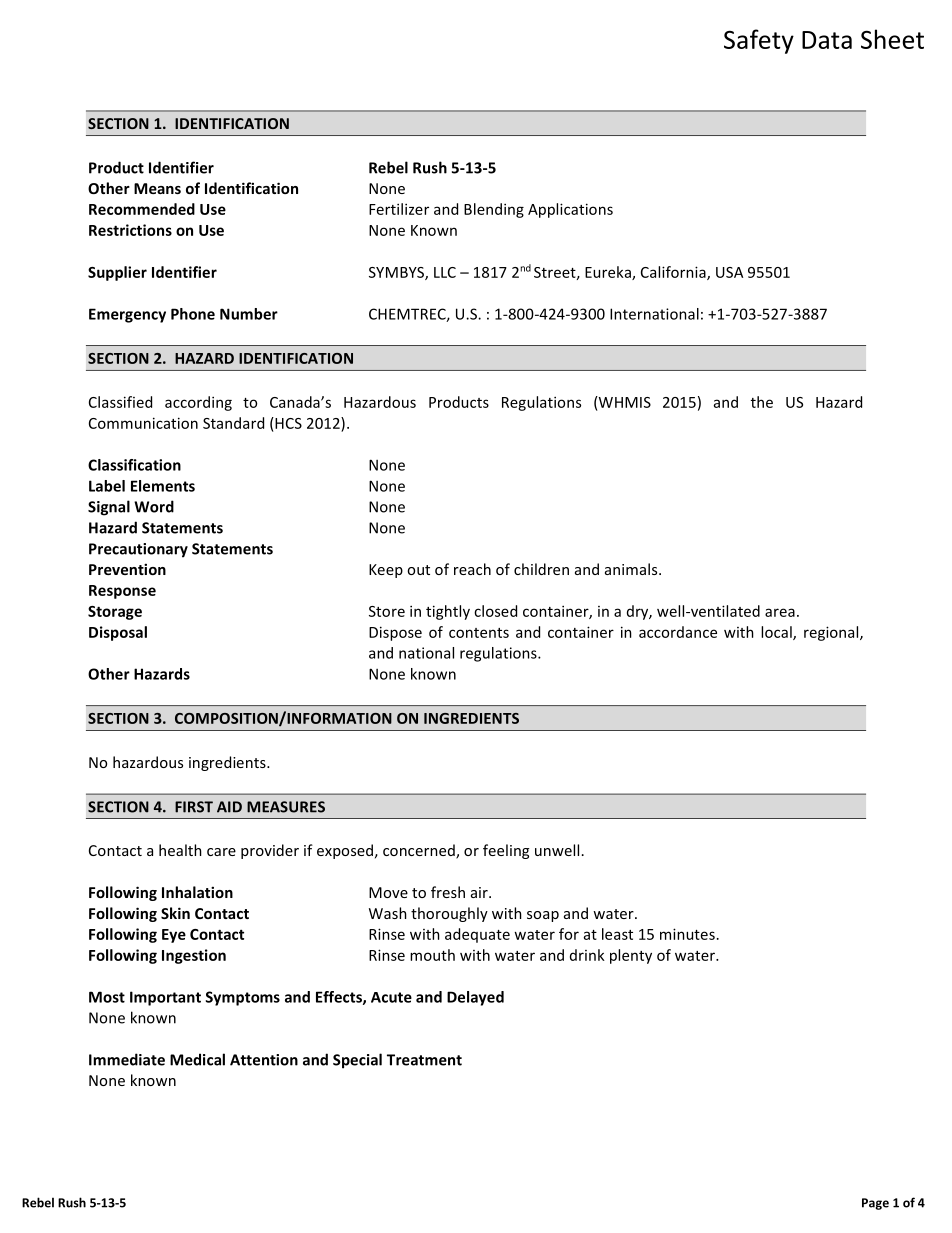  What do you see at coordinates (827, 40) in the screenshot?
I see `Data` at bounding box center [827, 40].
